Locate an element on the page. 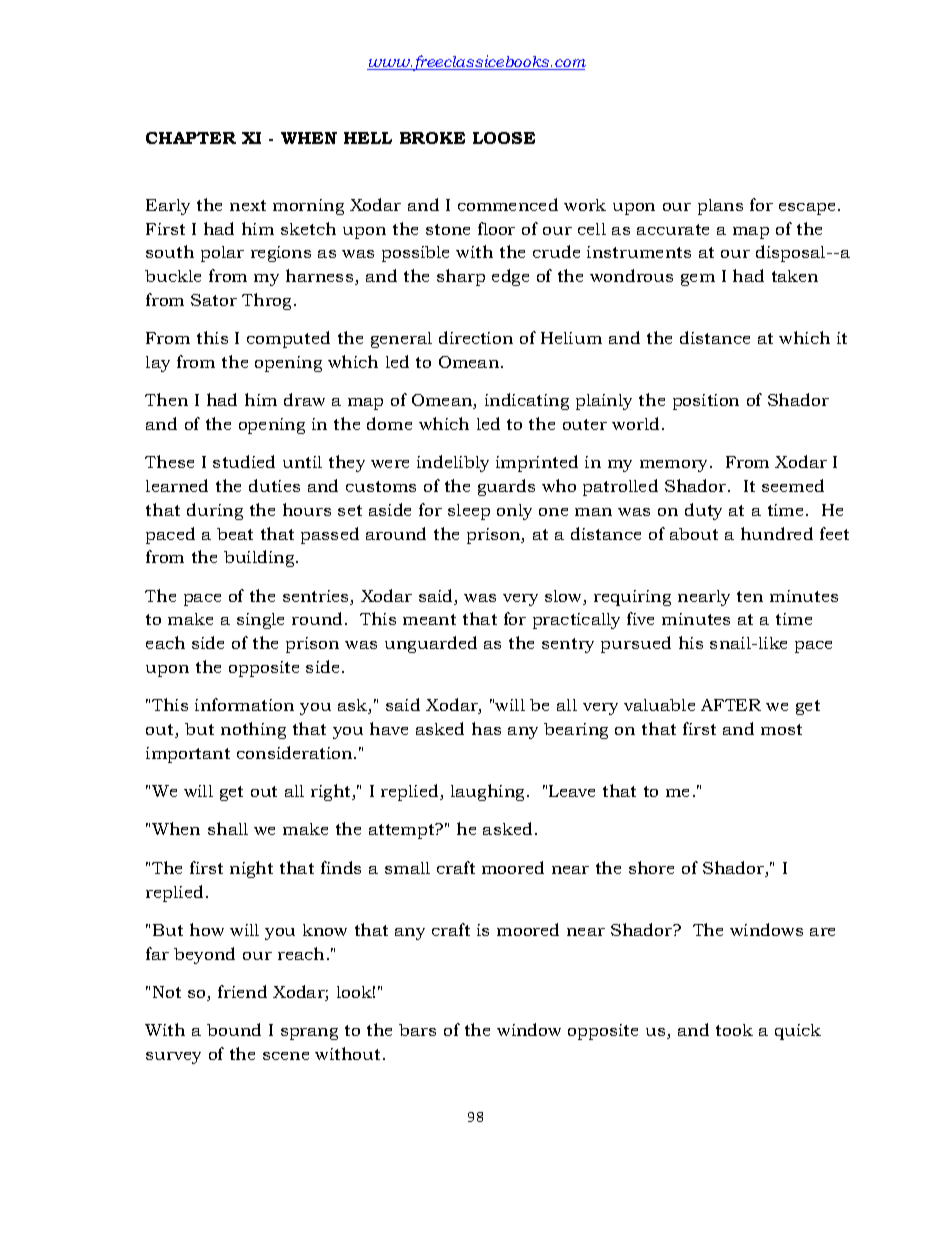 Image resolution: width=952 pixels, height=1233 pixels. bound is located at coordinates (234, 1029).
